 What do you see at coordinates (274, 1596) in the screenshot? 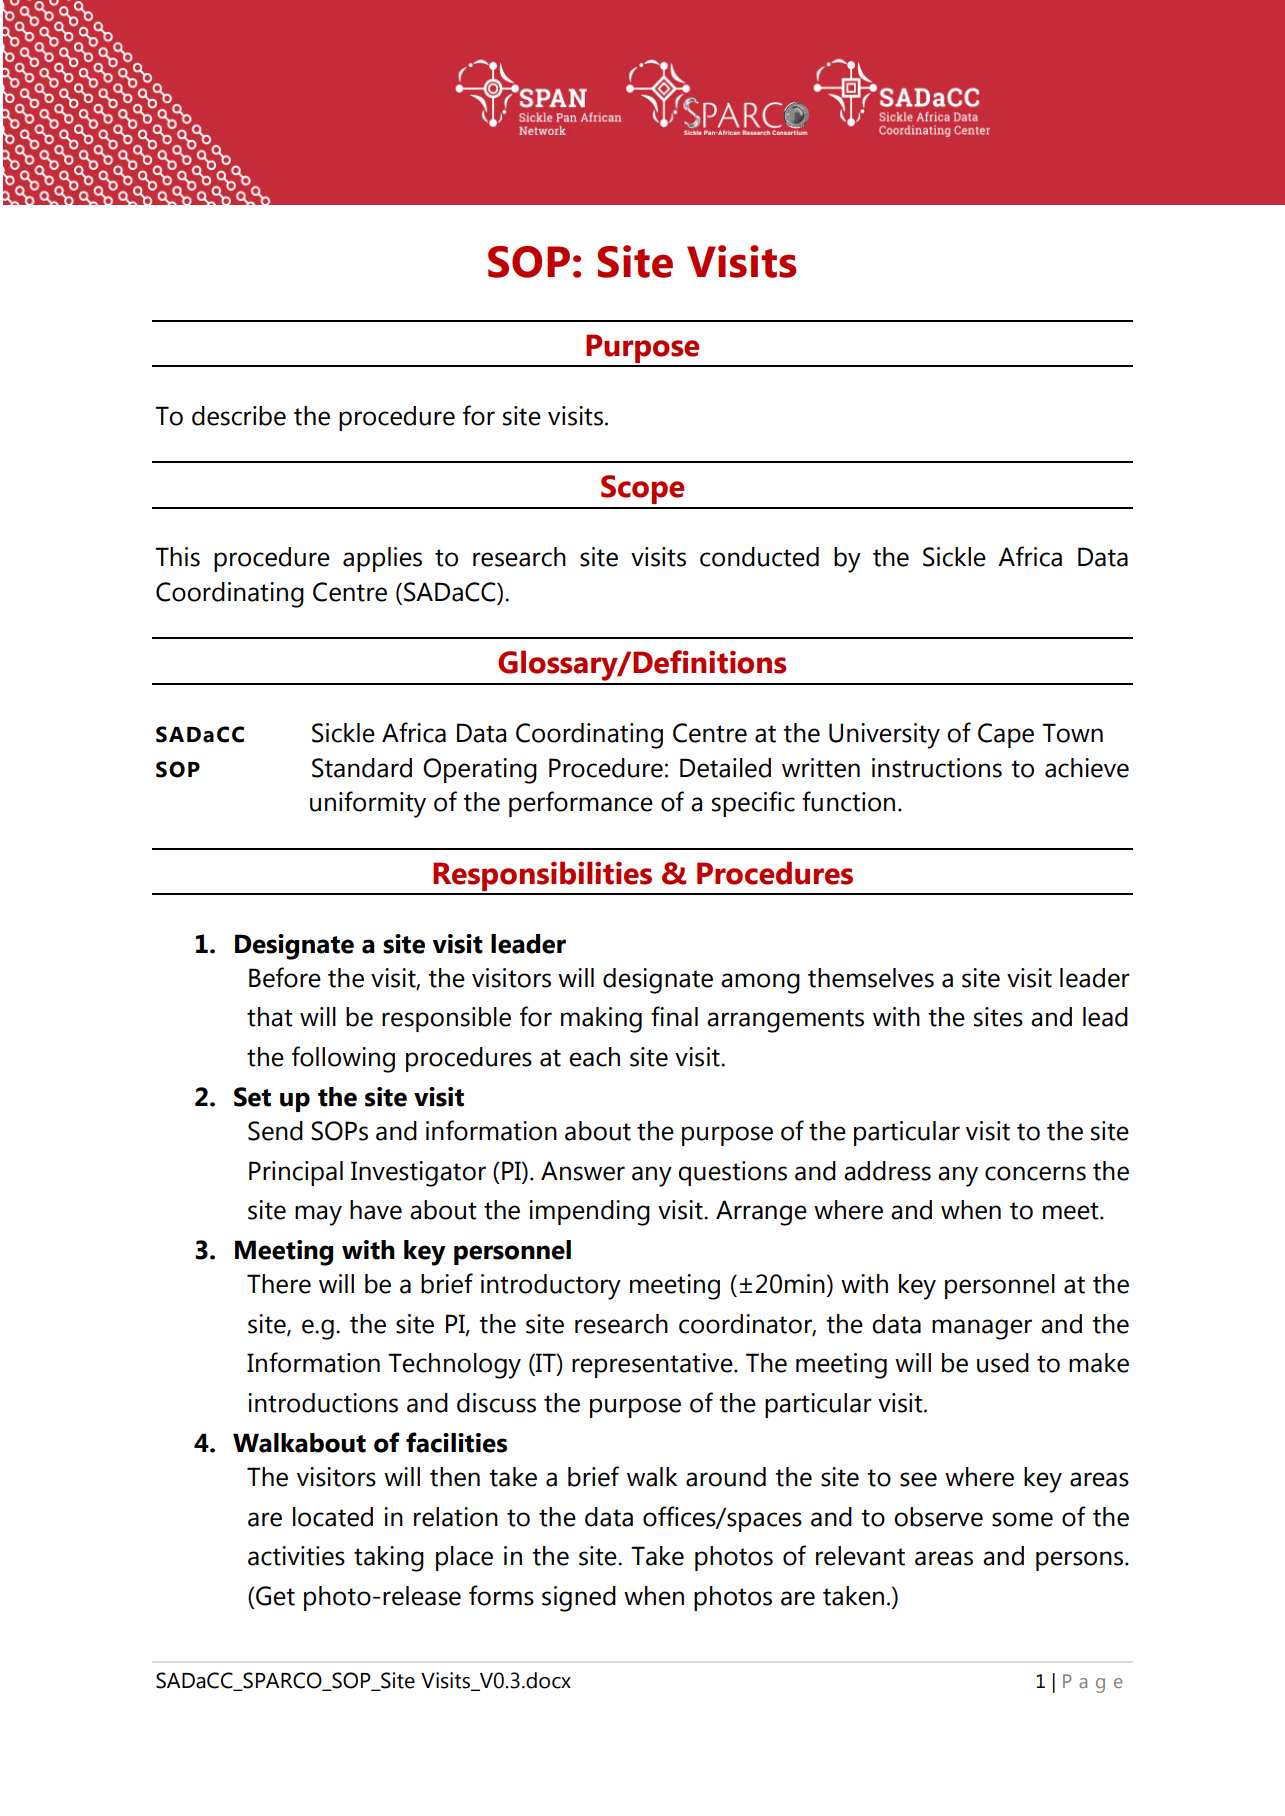
I see `Get` at bounding box center [274, 1596].
